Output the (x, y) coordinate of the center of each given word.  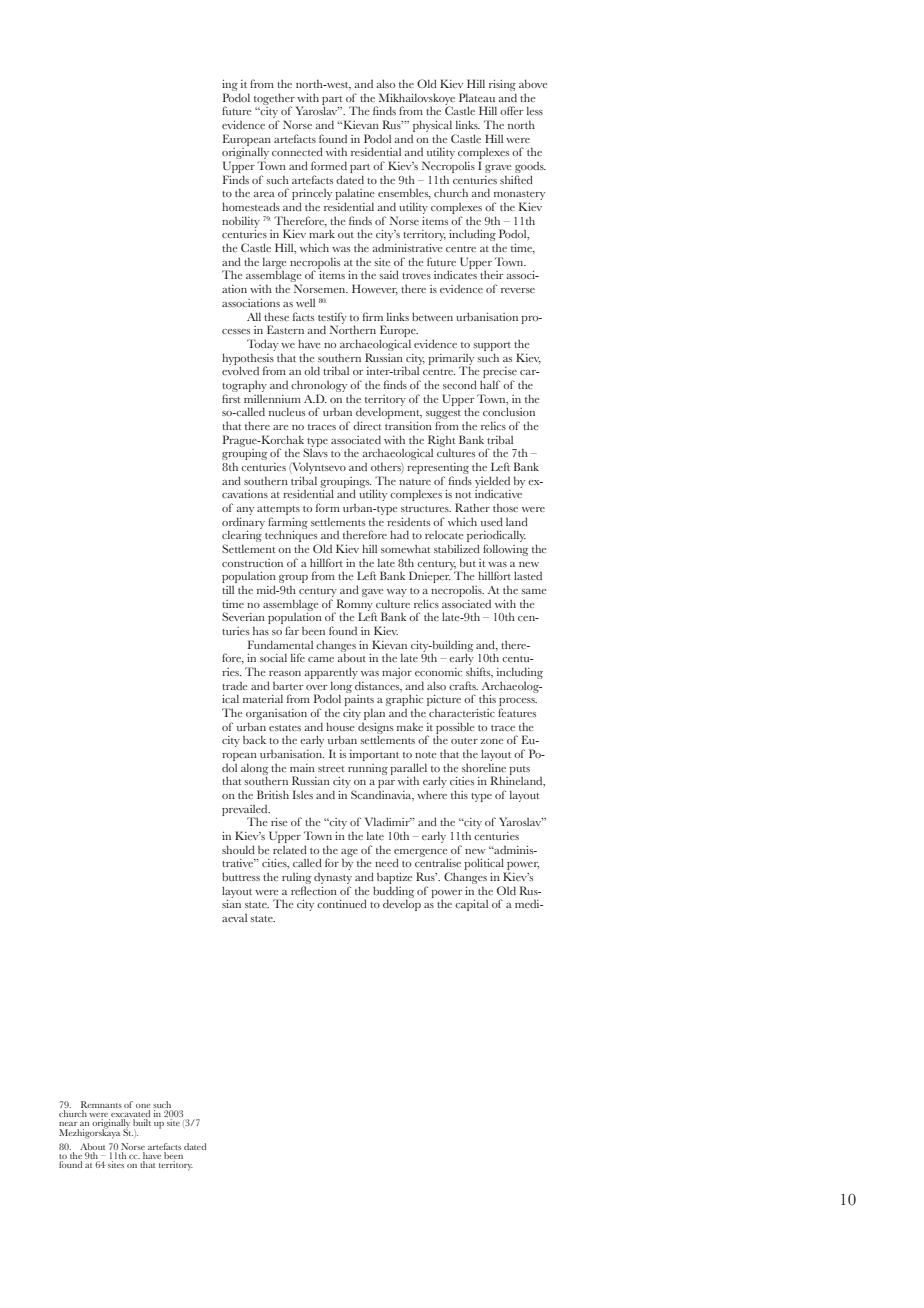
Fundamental (280, 644)
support (492, 346)
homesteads (251, 206)
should (238, 849)
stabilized (457, 548)
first (231, 398)
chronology (319, 386)
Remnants (101, 1104)
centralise (438, 862)
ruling (296, 880)
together (275, 100)
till (228, 590)
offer (511, 110)
